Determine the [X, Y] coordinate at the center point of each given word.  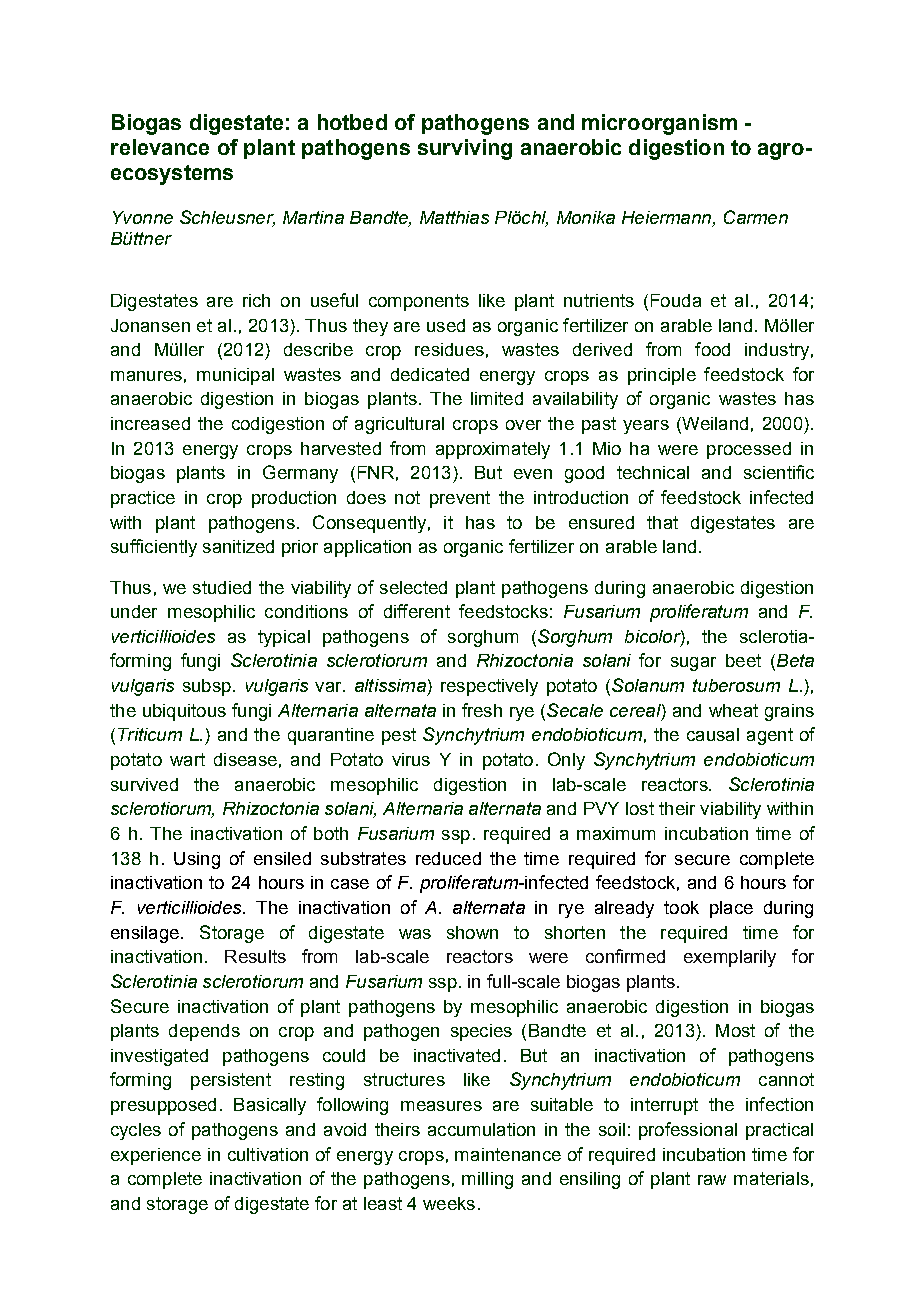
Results [255, 956]
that [662, 522]
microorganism [659, 124]
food [712, 349]
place [731, 909]
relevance [160, 147]
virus [411, 759]
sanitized [238, 546]
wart [187, 759]
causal [713, 734]
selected [413, 587]
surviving [465, 149]
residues [449, 349]
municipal [235, 376]
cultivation [268, 1154]
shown [472, 932]
